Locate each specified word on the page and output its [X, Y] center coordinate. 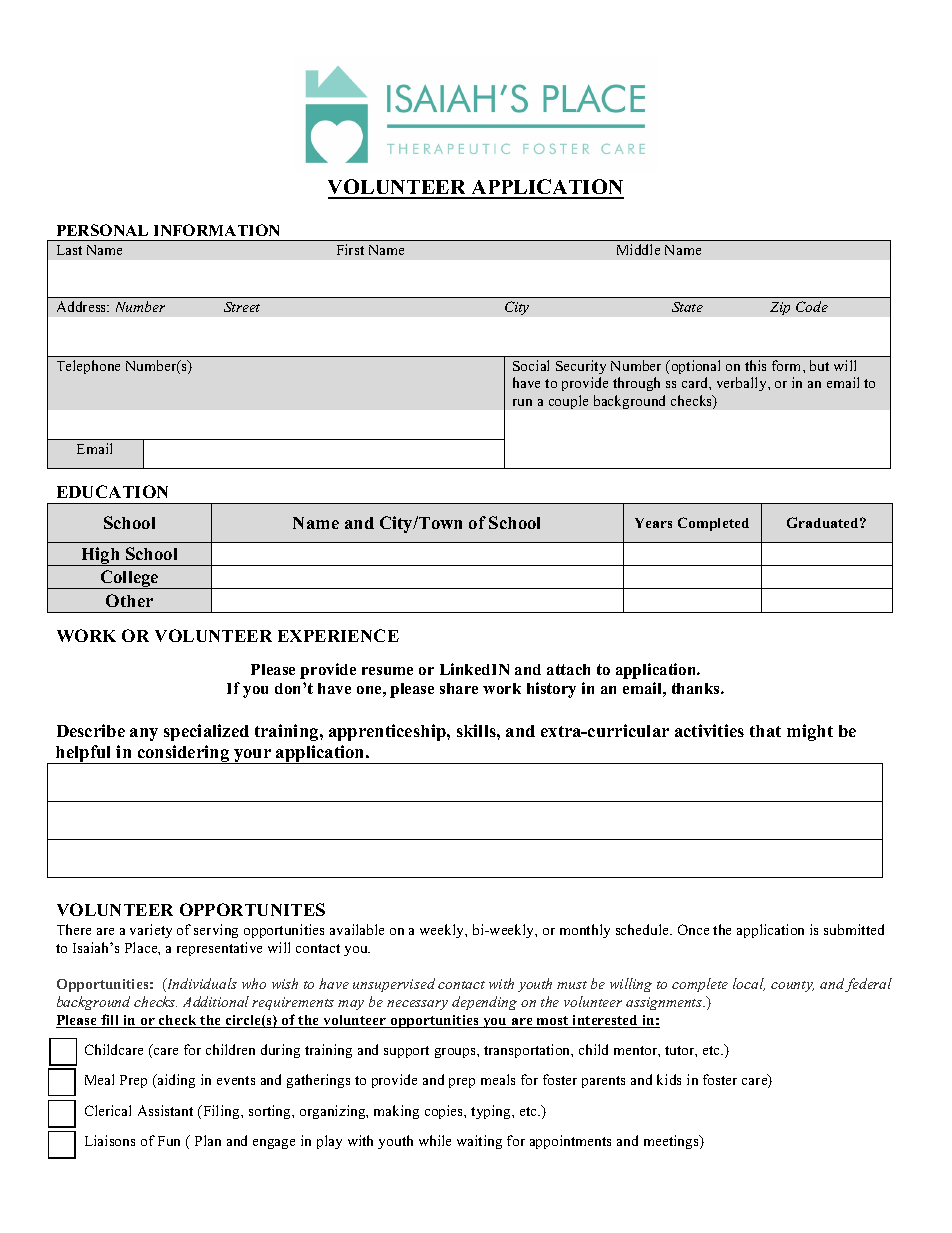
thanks [697, 688]
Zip [780, 308]
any [144, 734]
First [350, 249]
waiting [479, 1142]
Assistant [165, 1110]
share [459, 688]
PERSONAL [102, 230]
